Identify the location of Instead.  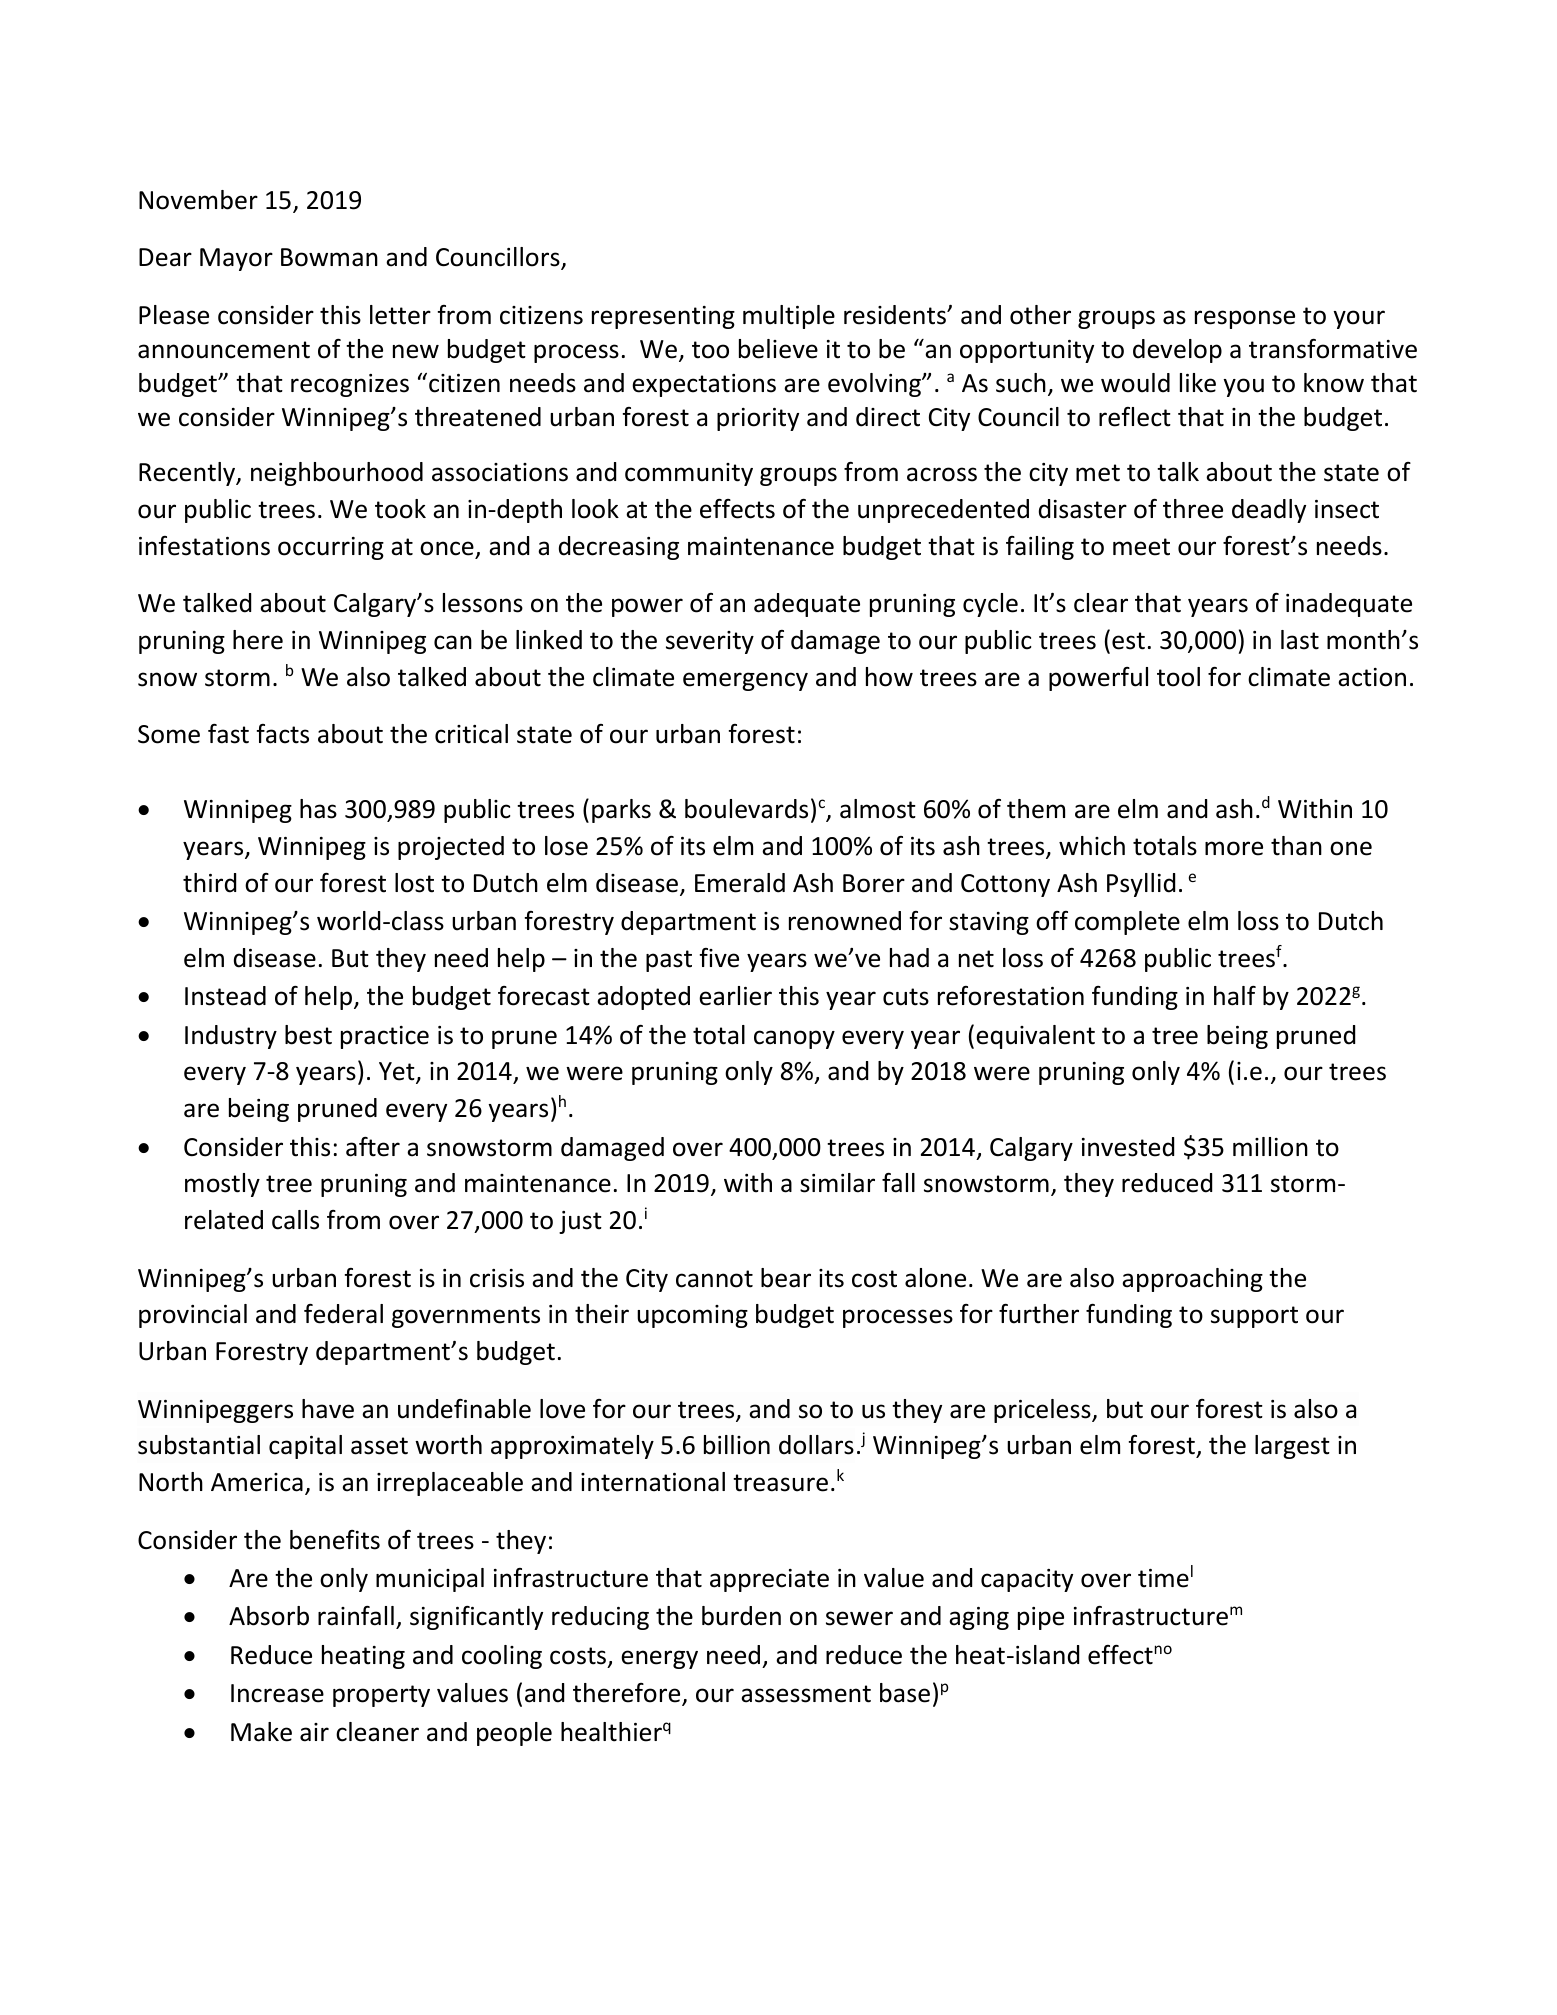
(225, 996).
